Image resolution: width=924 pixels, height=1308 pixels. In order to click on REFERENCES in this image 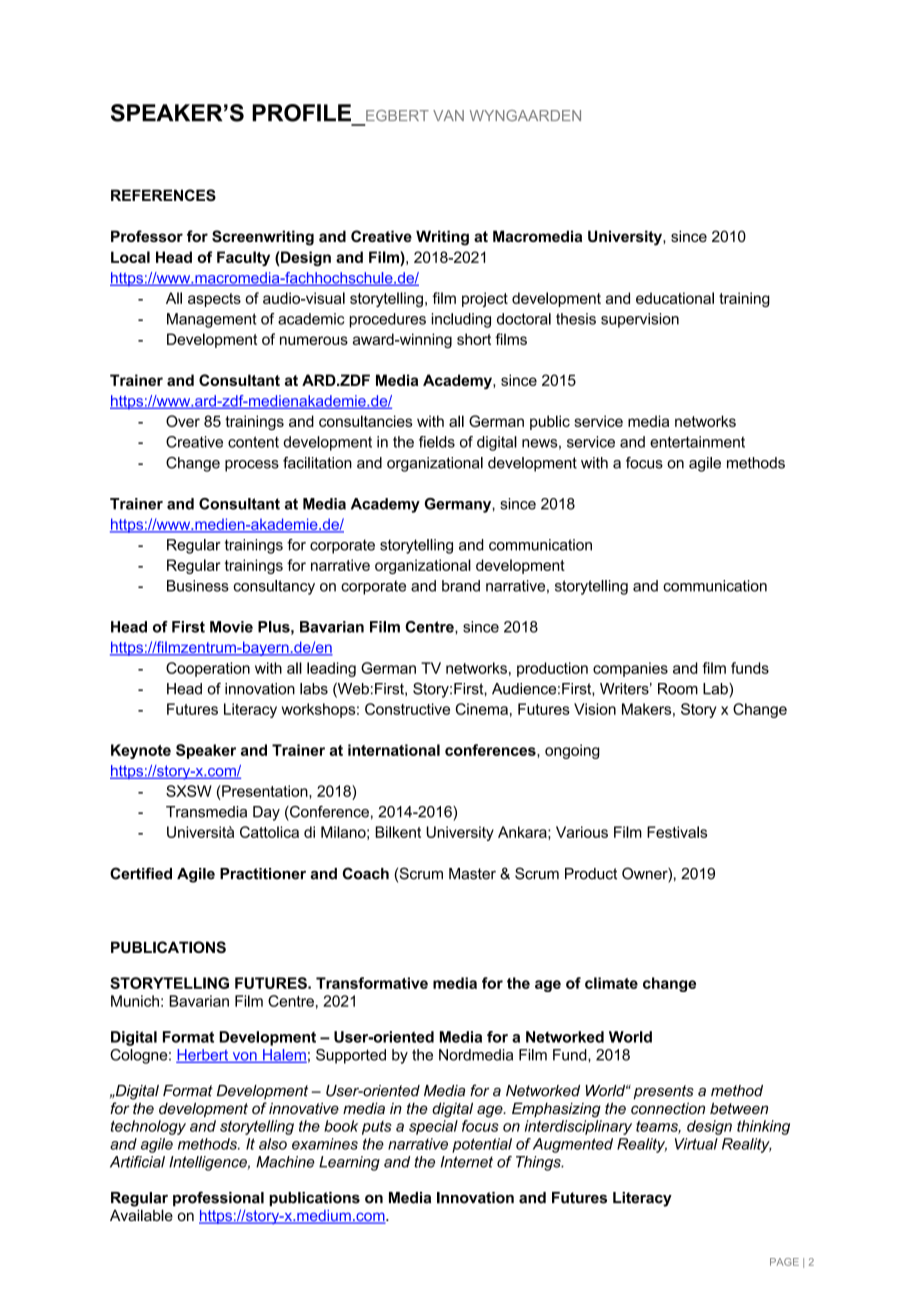, I will do `click(163, 195)`.
